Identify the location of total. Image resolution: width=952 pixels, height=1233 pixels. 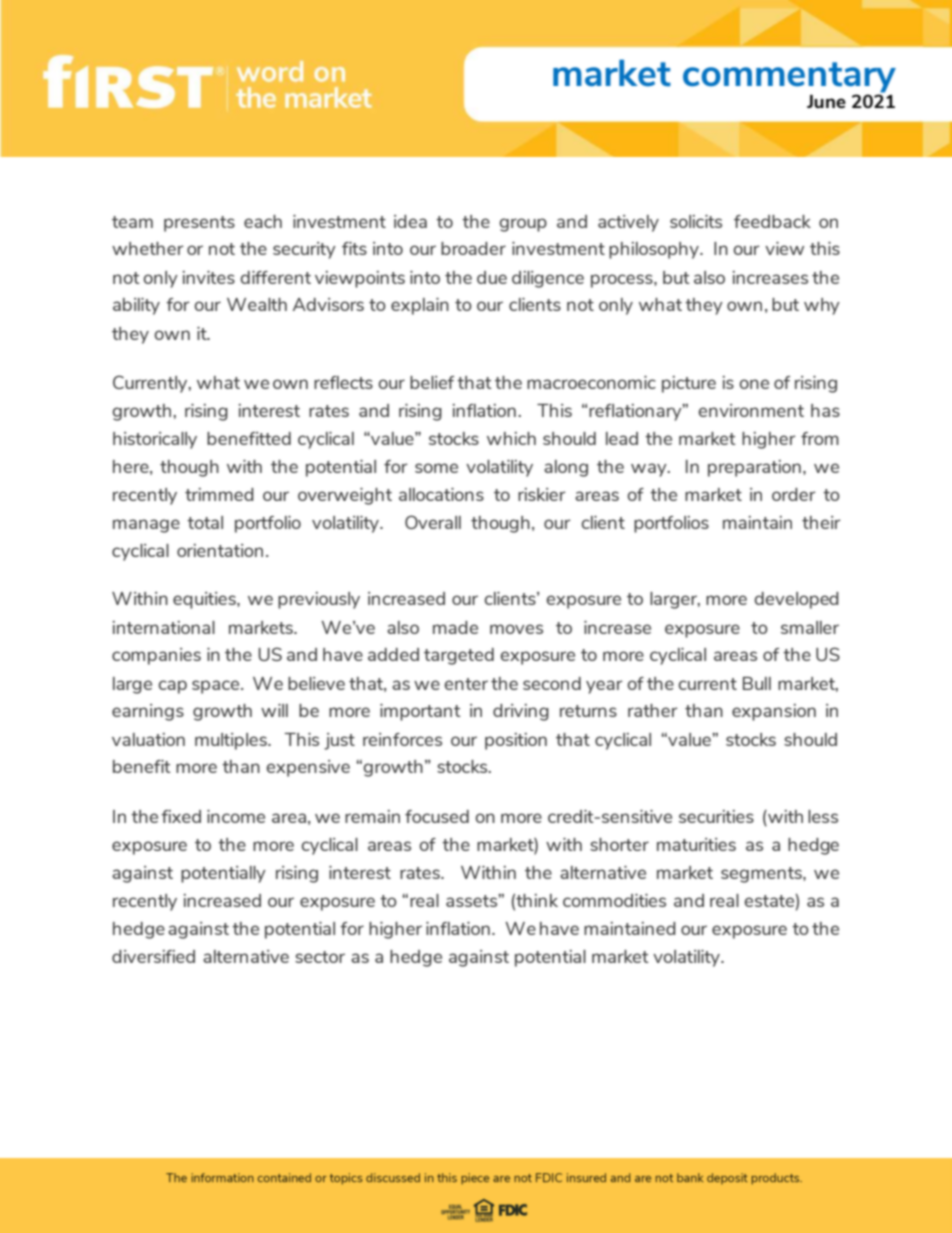
(205, 522).
